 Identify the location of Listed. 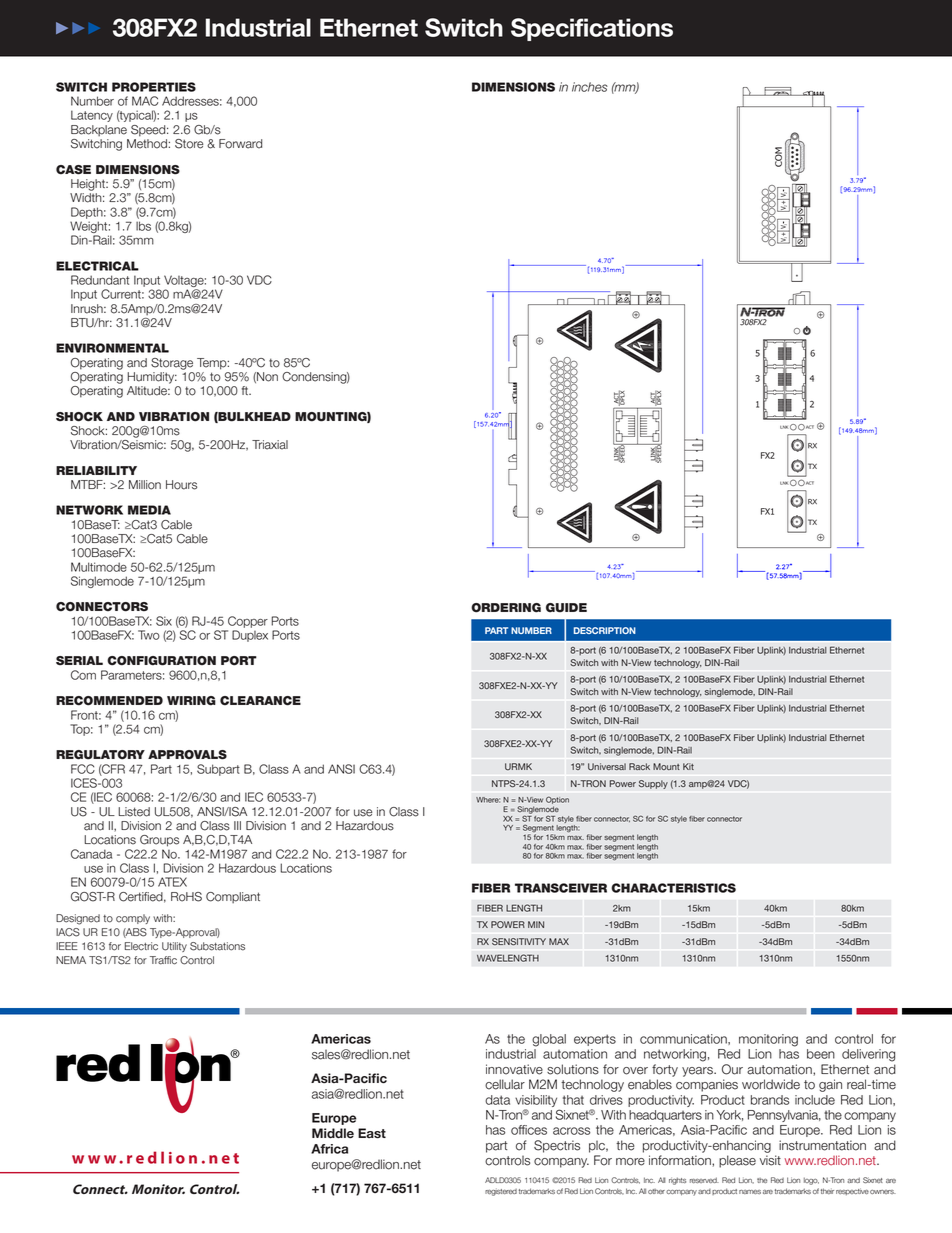
(134, 812).
